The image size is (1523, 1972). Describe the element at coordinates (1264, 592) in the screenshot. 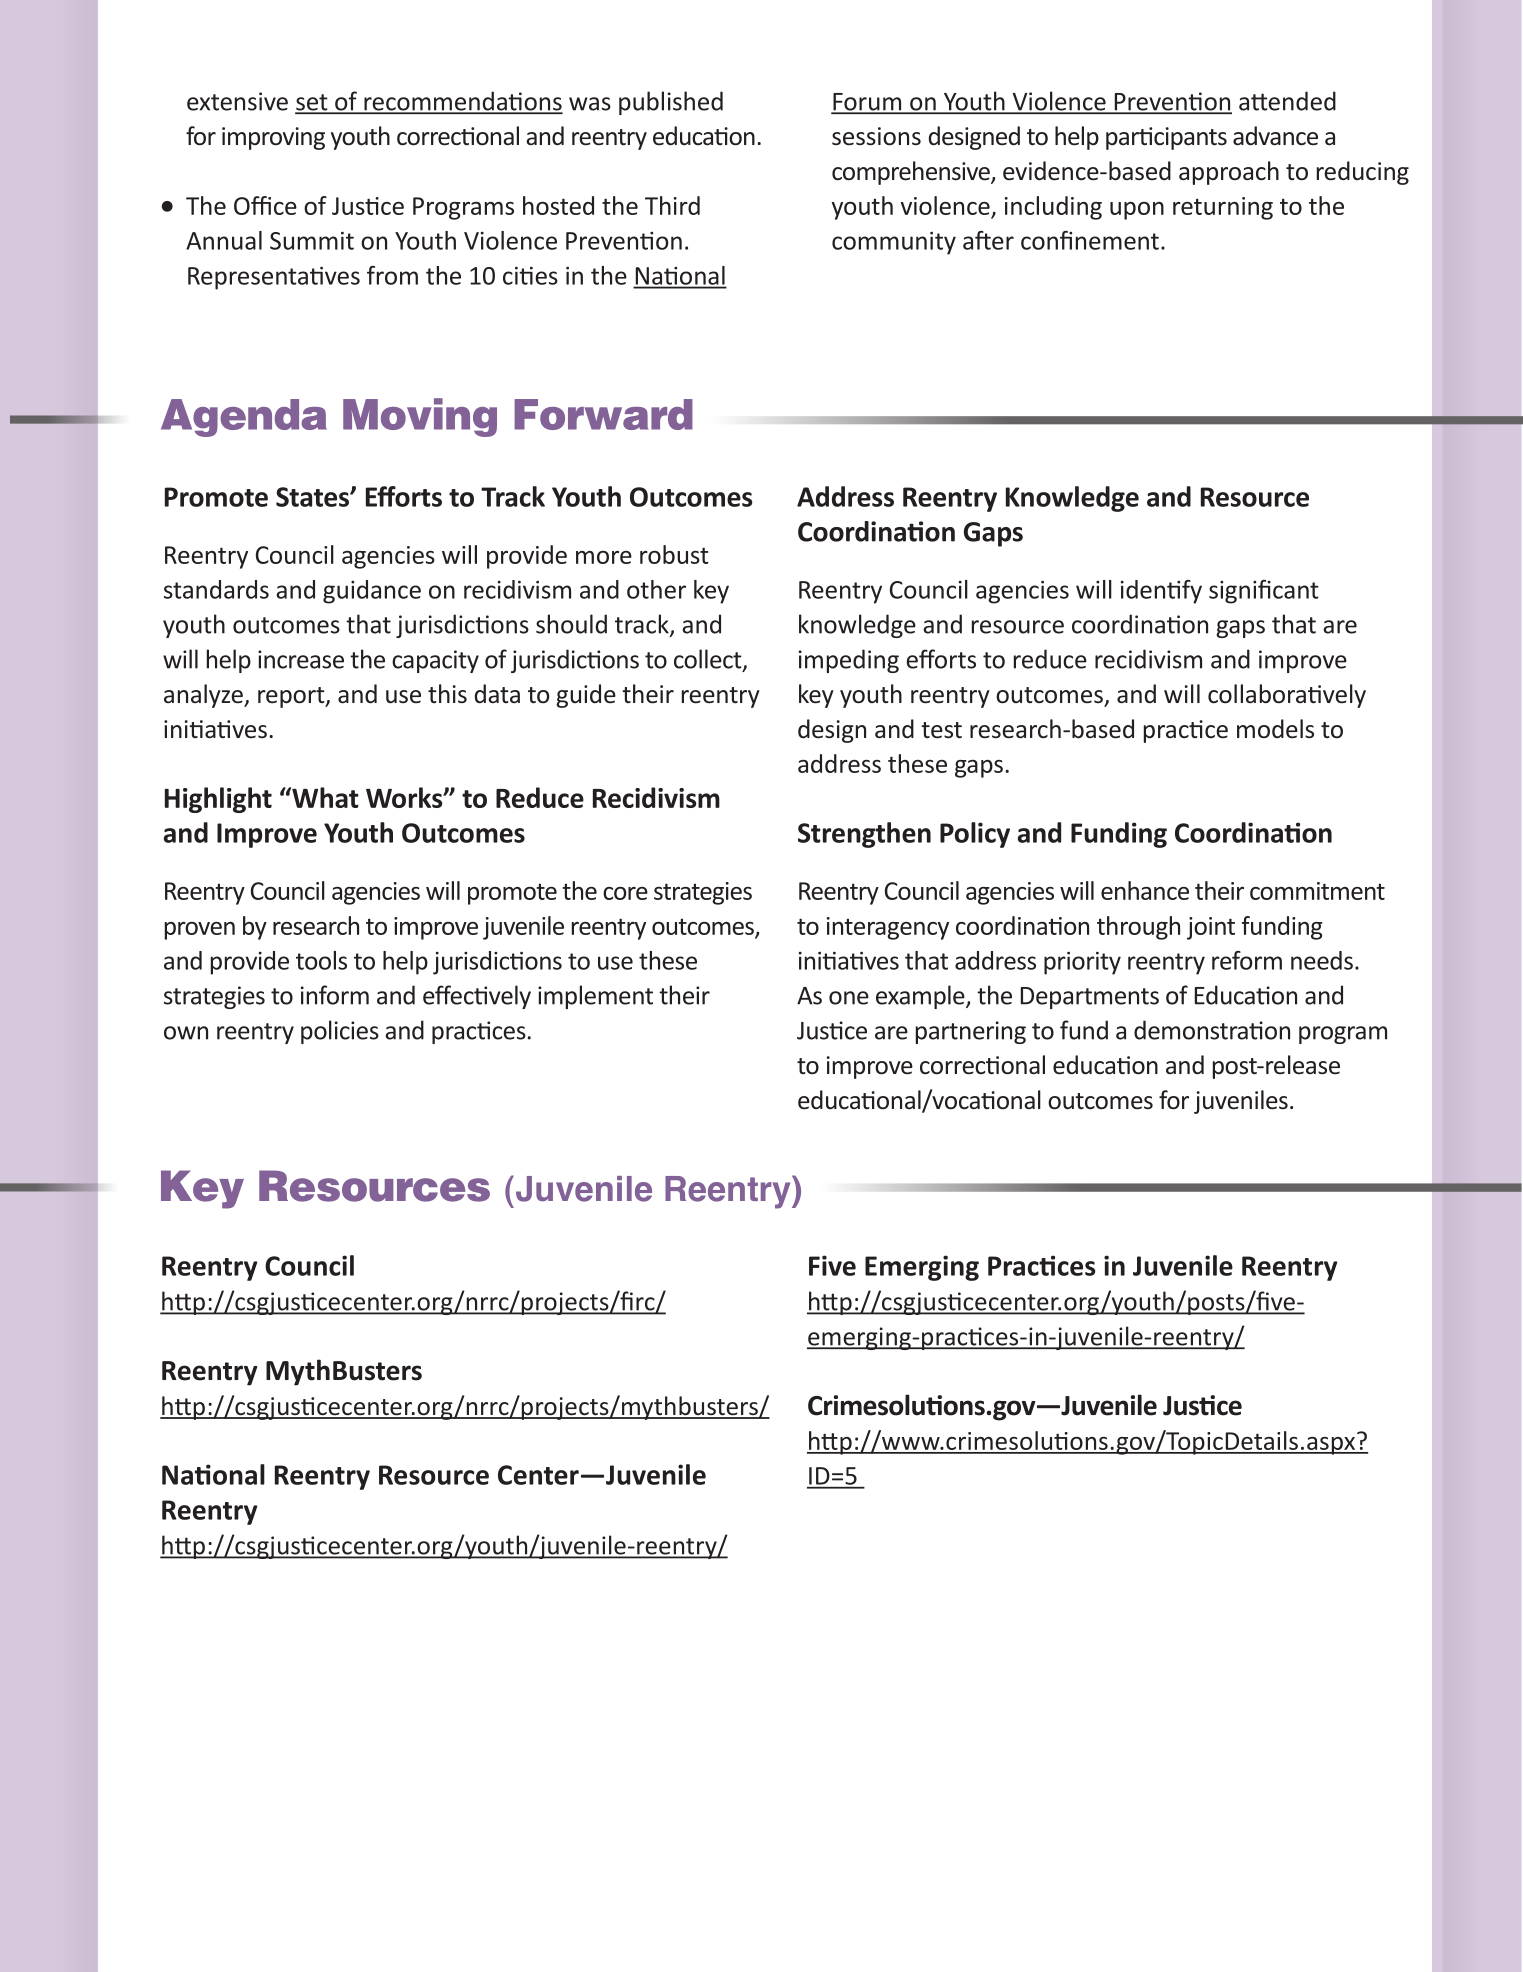

I see `significant` at that location.
